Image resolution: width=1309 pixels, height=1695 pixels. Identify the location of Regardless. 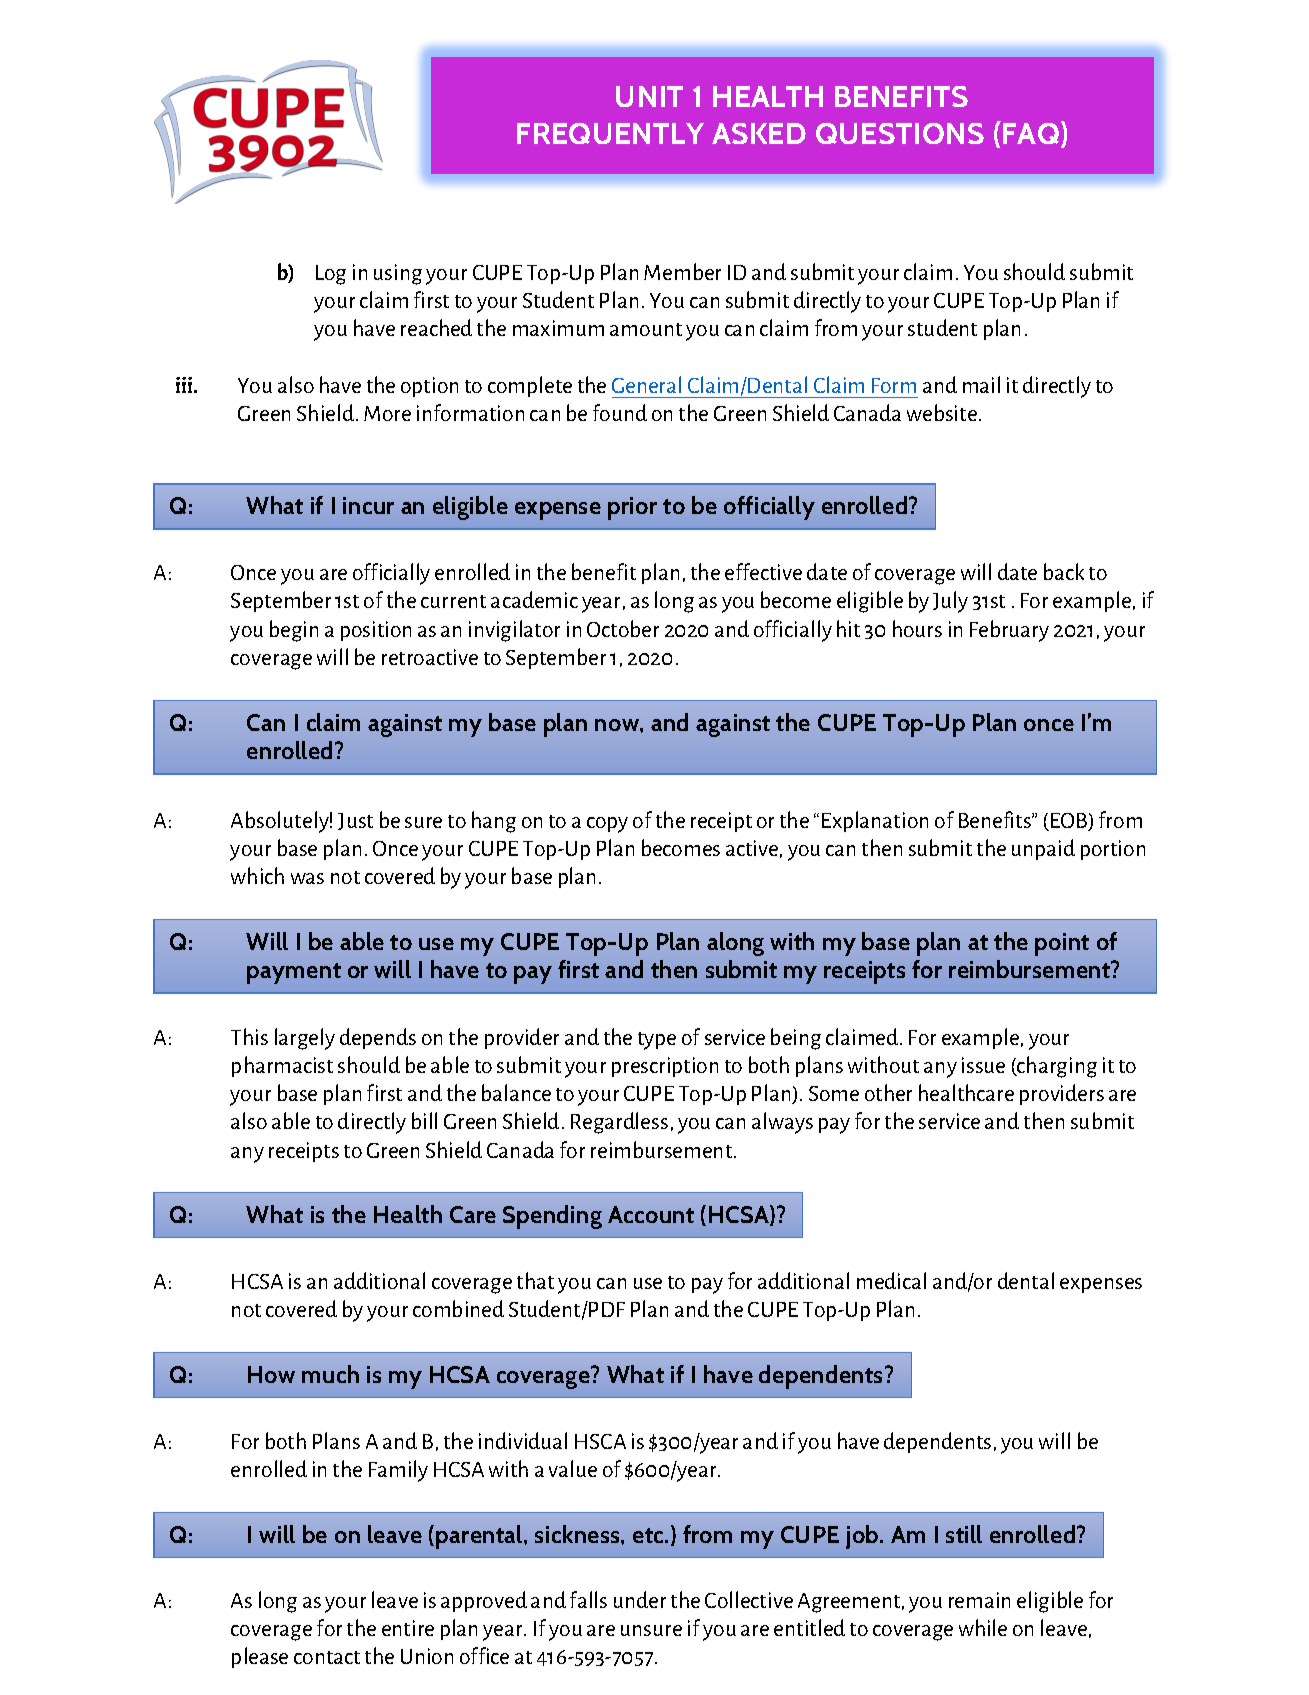
(619, 1123).
